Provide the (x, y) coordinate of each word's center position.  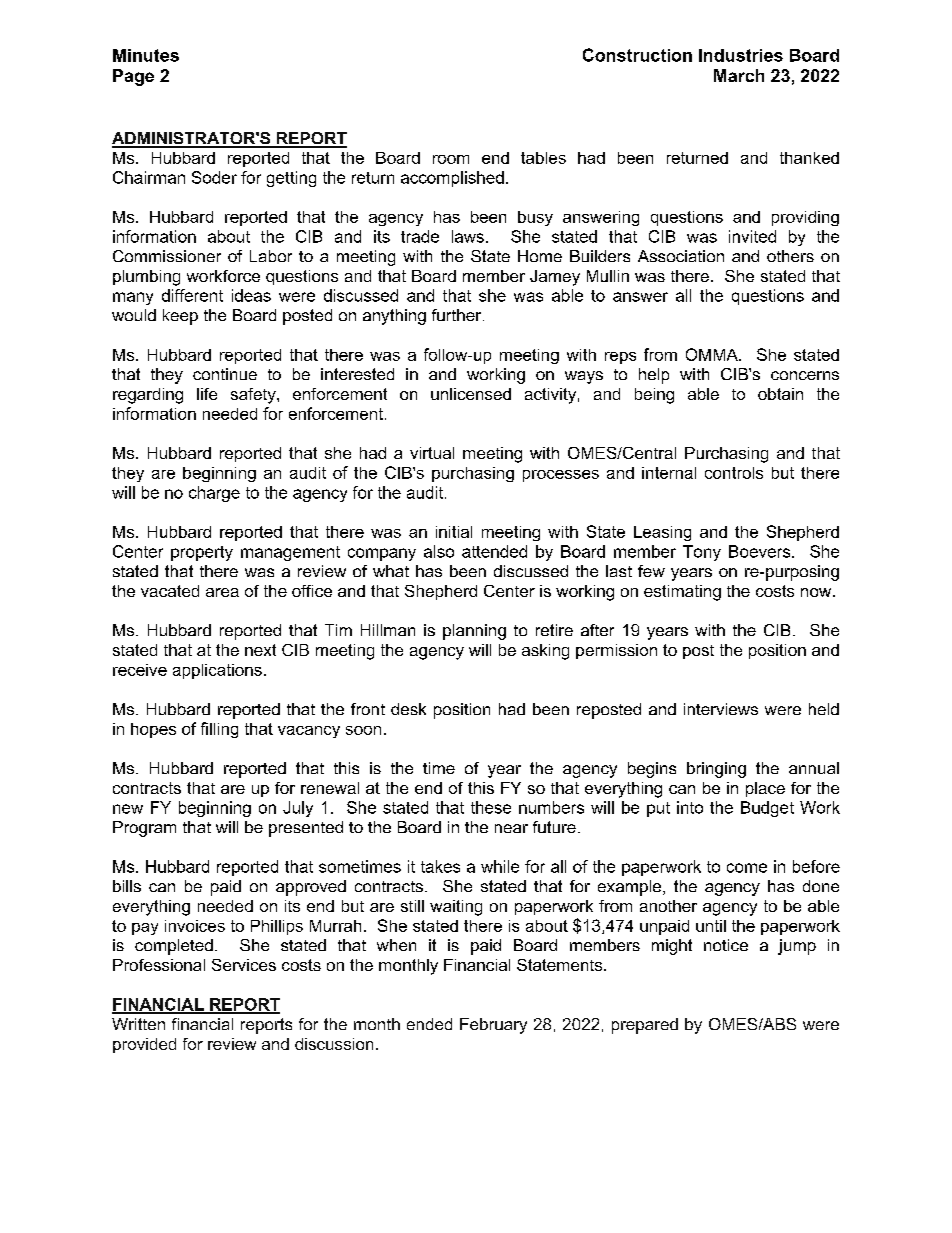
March (739, 75)
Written (138, 1024)
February (493, 1026)
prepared (645, 1026)
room (451, 159)
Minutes (146, 55)
